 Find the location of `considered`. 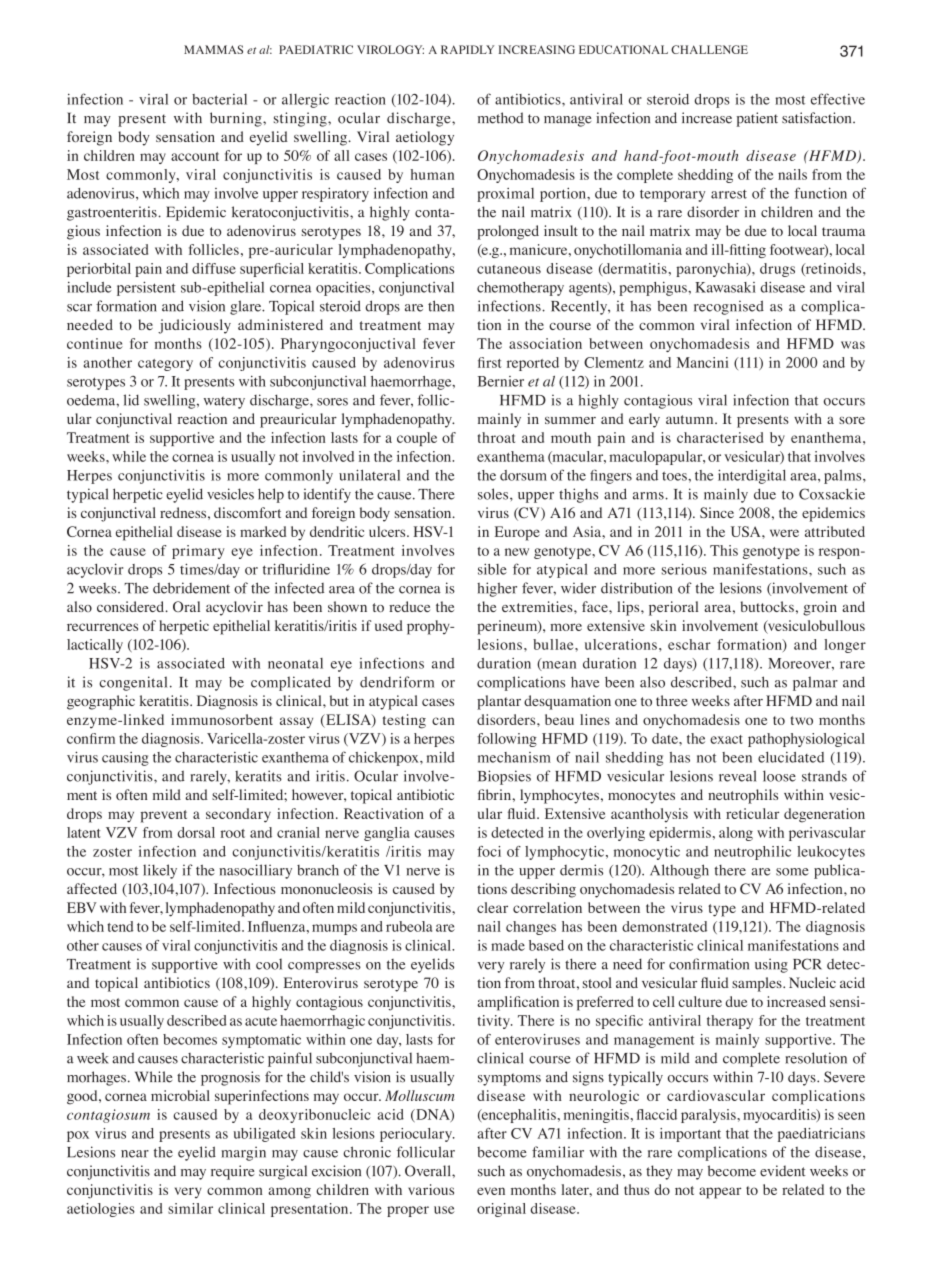

considered is located at coordinates (132, 606).
